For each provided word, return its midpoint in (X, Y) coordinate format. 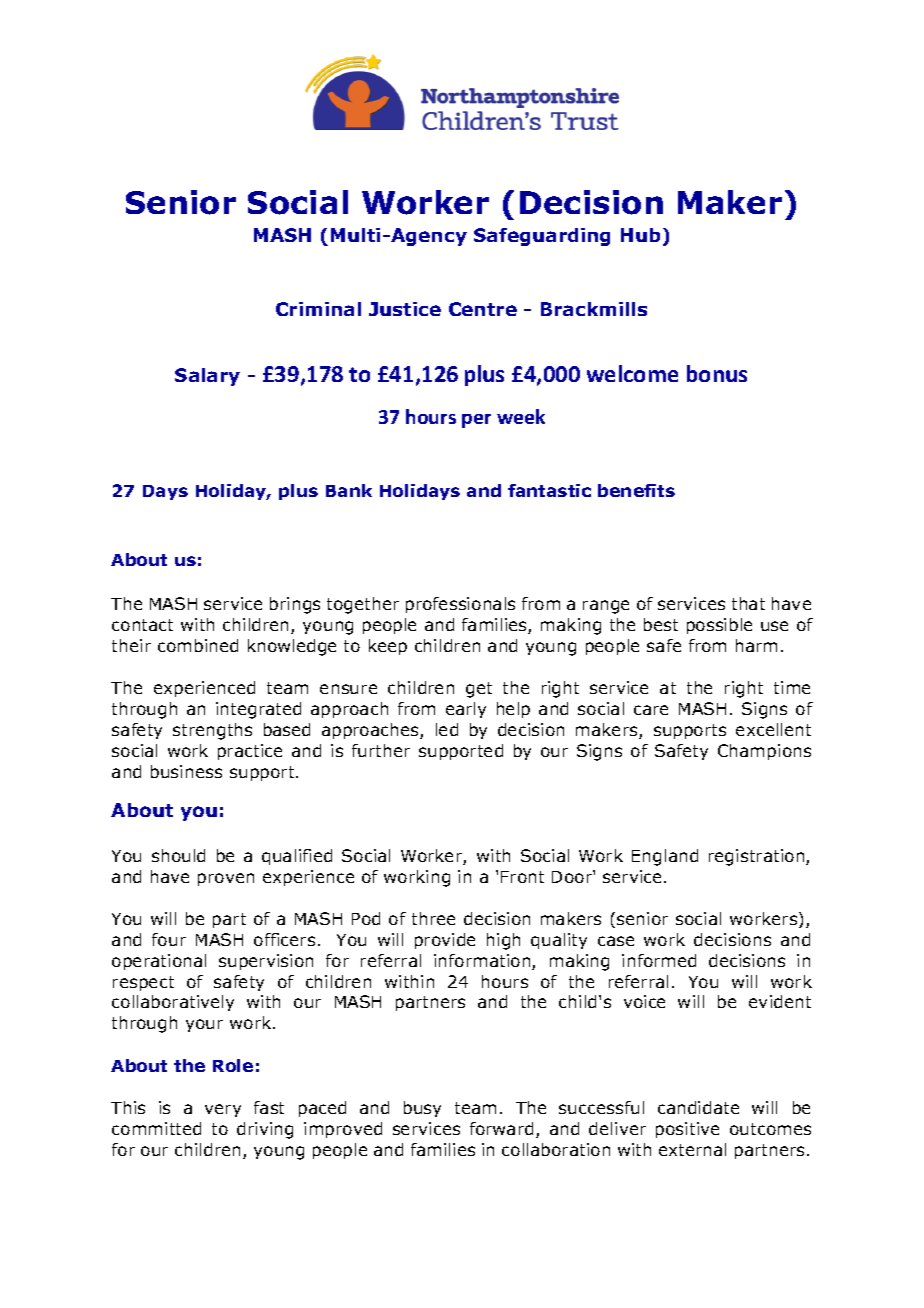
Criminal (318, 309)
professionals (460, 605)
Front (522, 877)
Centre (483, 309)
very (223, 1110)
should (178, 855)
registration (758, 857)
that (748, 603)
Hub (640, 235)
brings (295, 605)
